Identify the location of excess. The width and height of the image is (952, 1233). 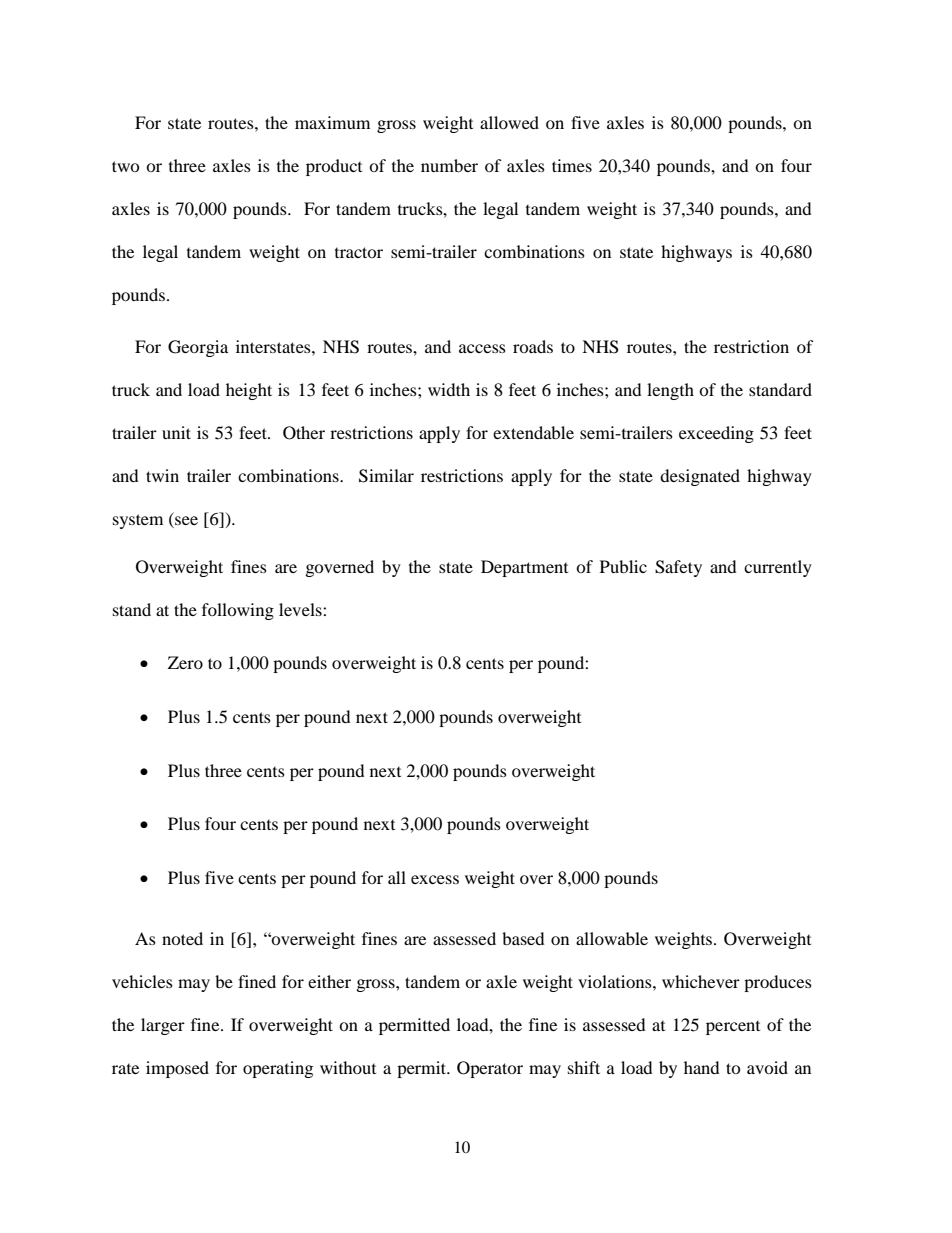
(435, 879).
